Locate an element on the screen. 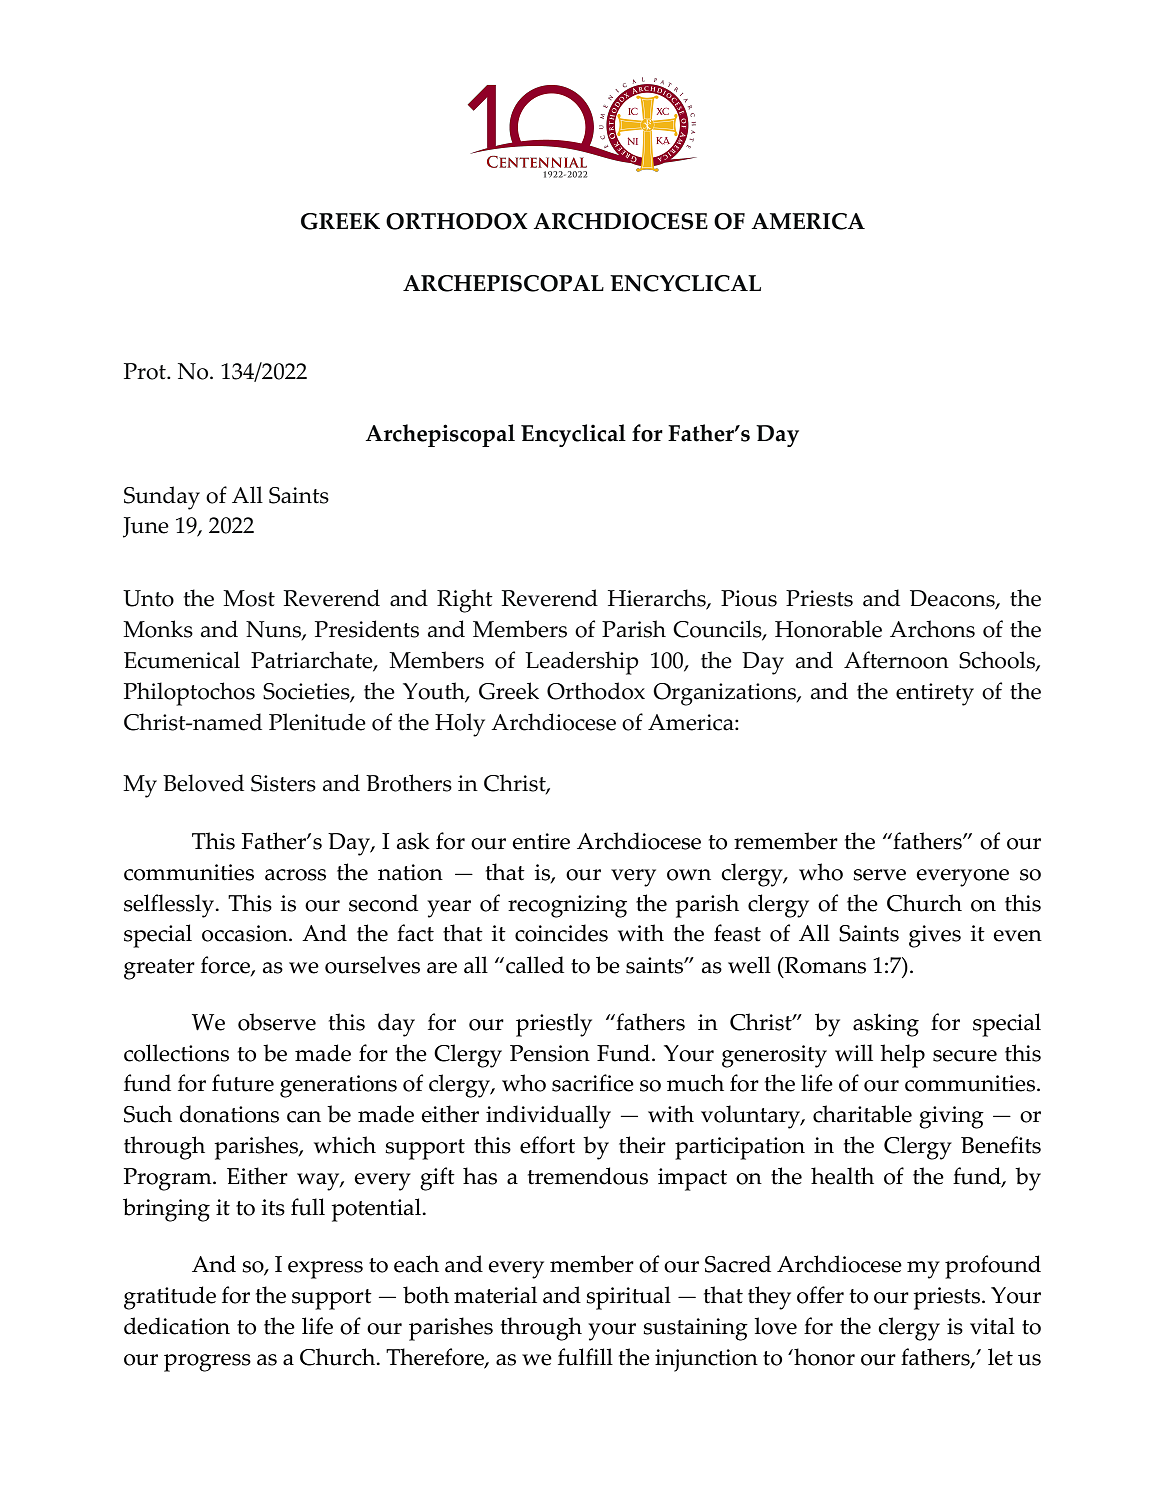  Most is located at coordinates (249, 598).
